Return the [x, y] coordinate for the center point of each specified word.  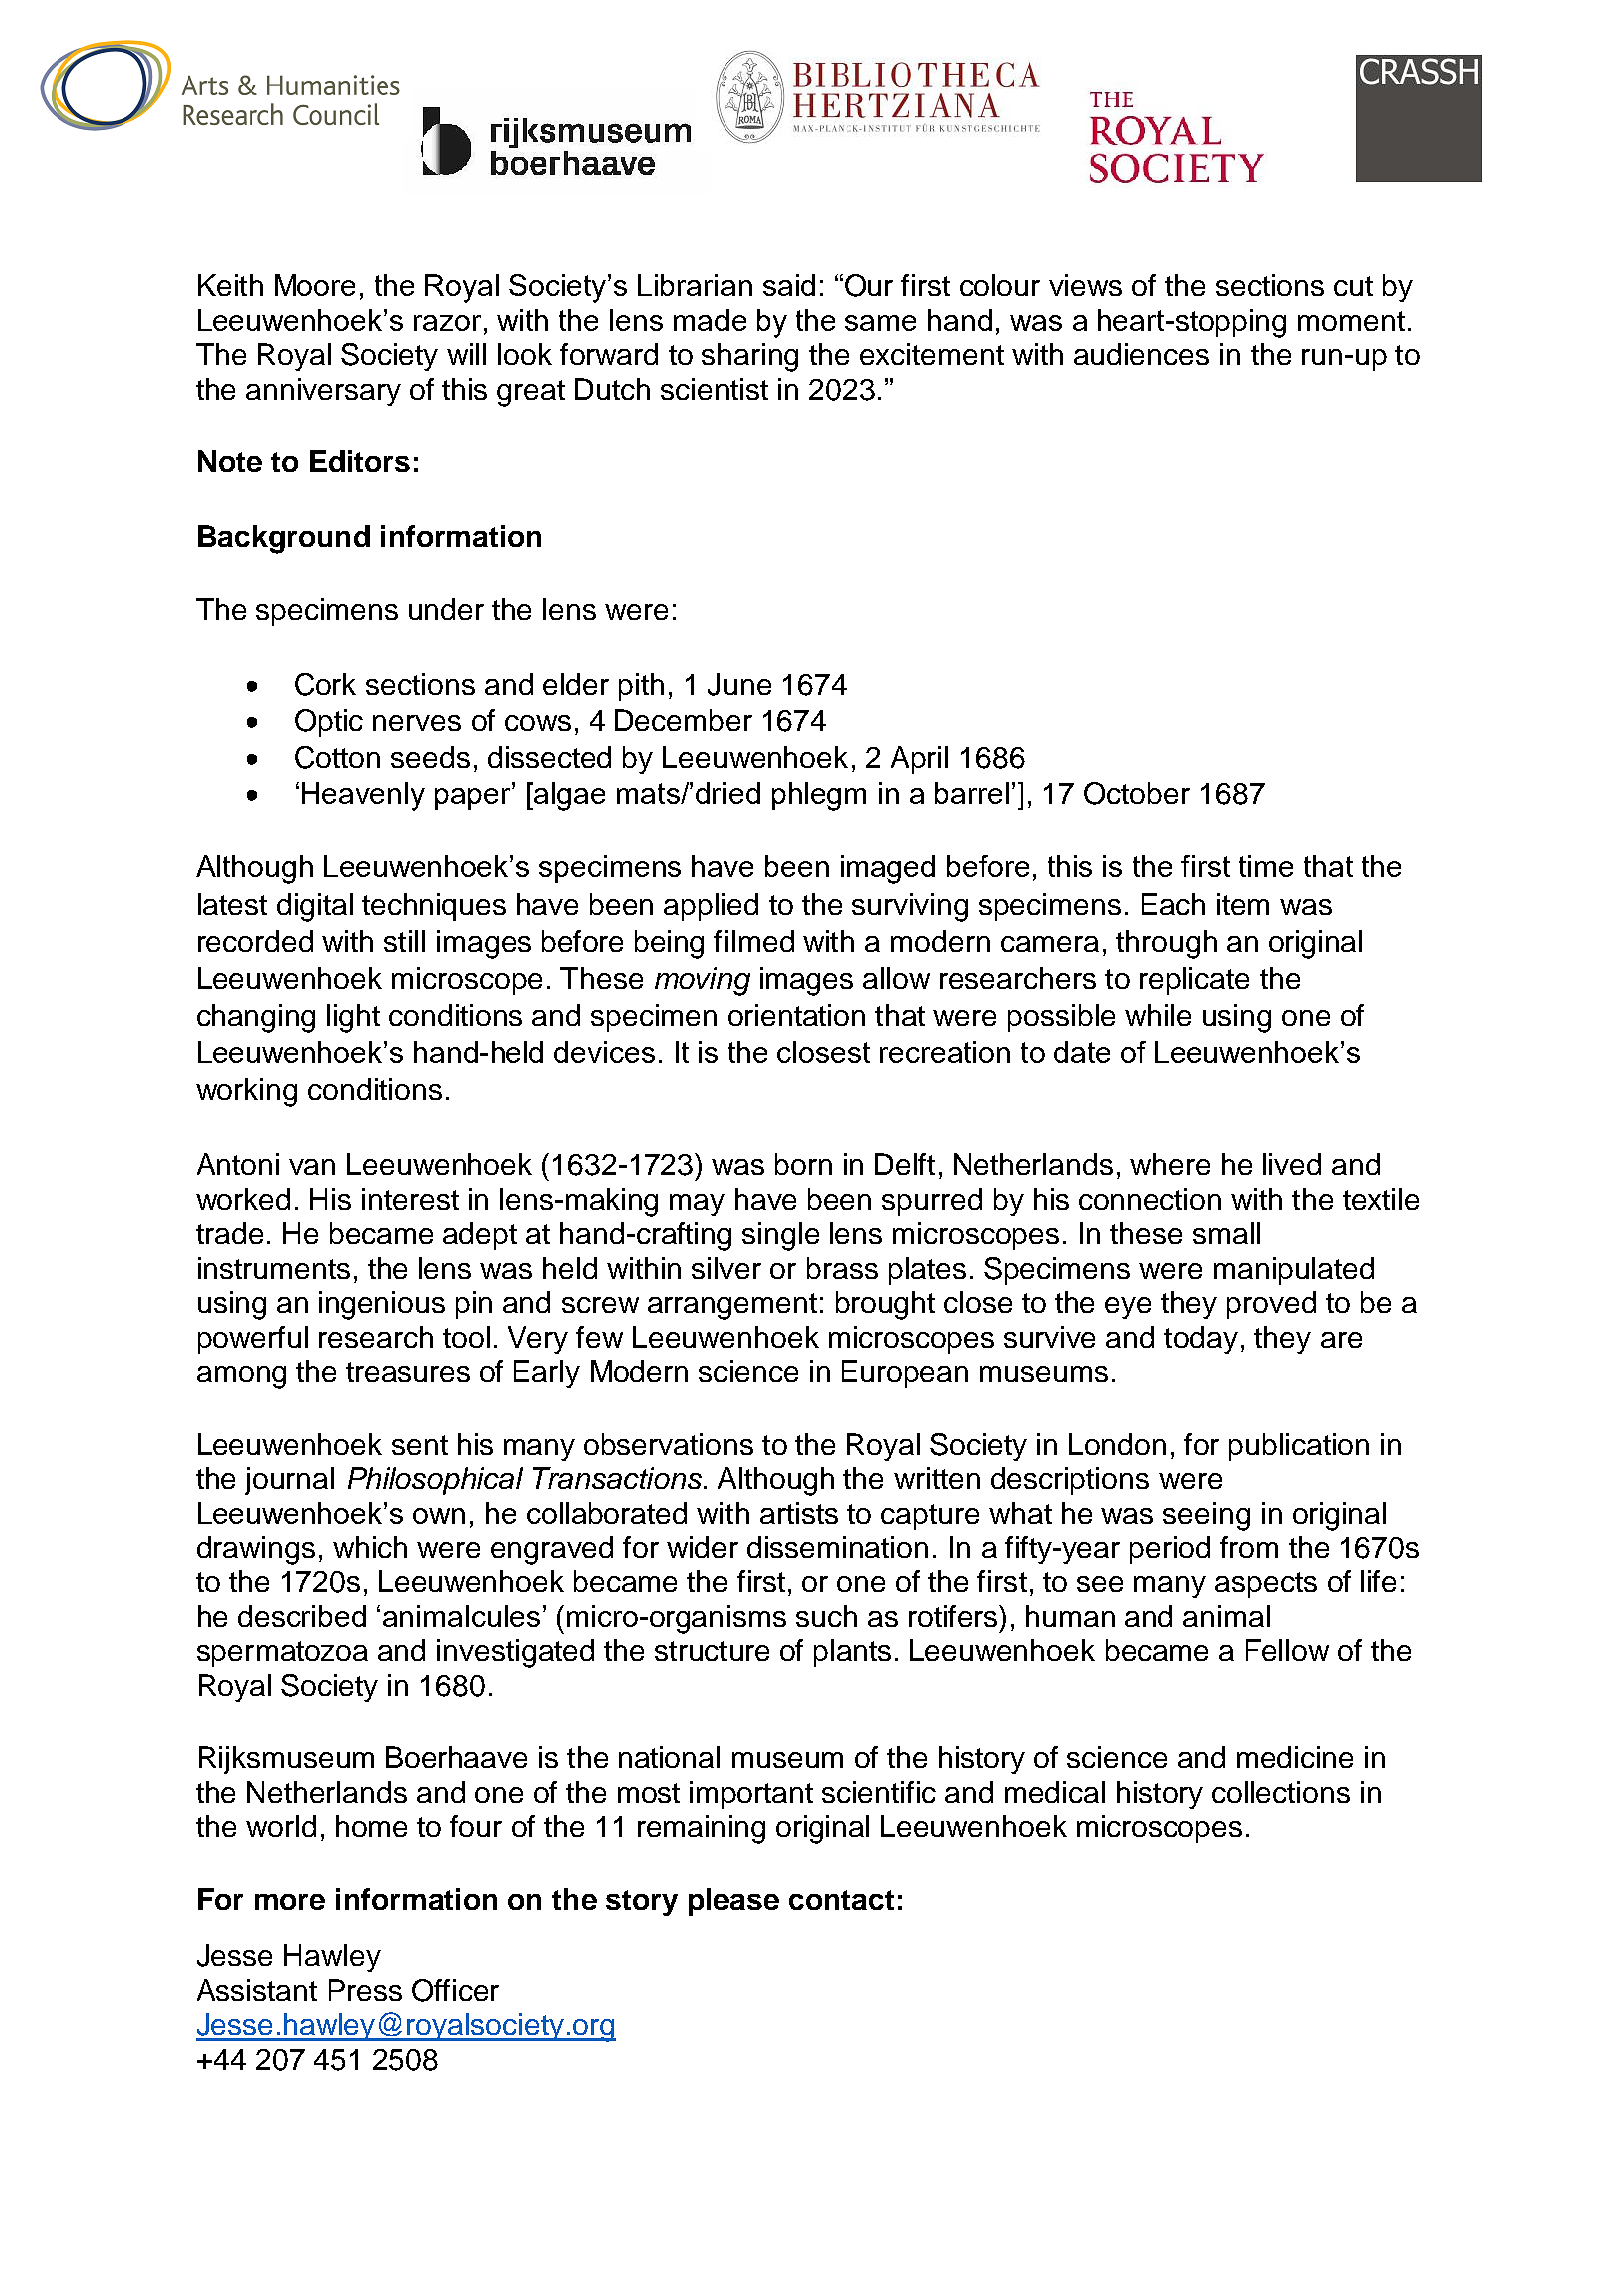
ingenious [382, 1305]
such [826, 1616]
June [739, 684]
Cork [325, 684]
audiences [1141, 354]
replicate [1194, 981]
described [302, 1616]
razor [447, 323]
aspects [1266, 1585]
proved [1271, 1305]
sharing [750, 357]
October [1137, 793]
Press [365, 1990]
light [353, 1018]
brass [842, 1268]
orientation [796, 1015]
